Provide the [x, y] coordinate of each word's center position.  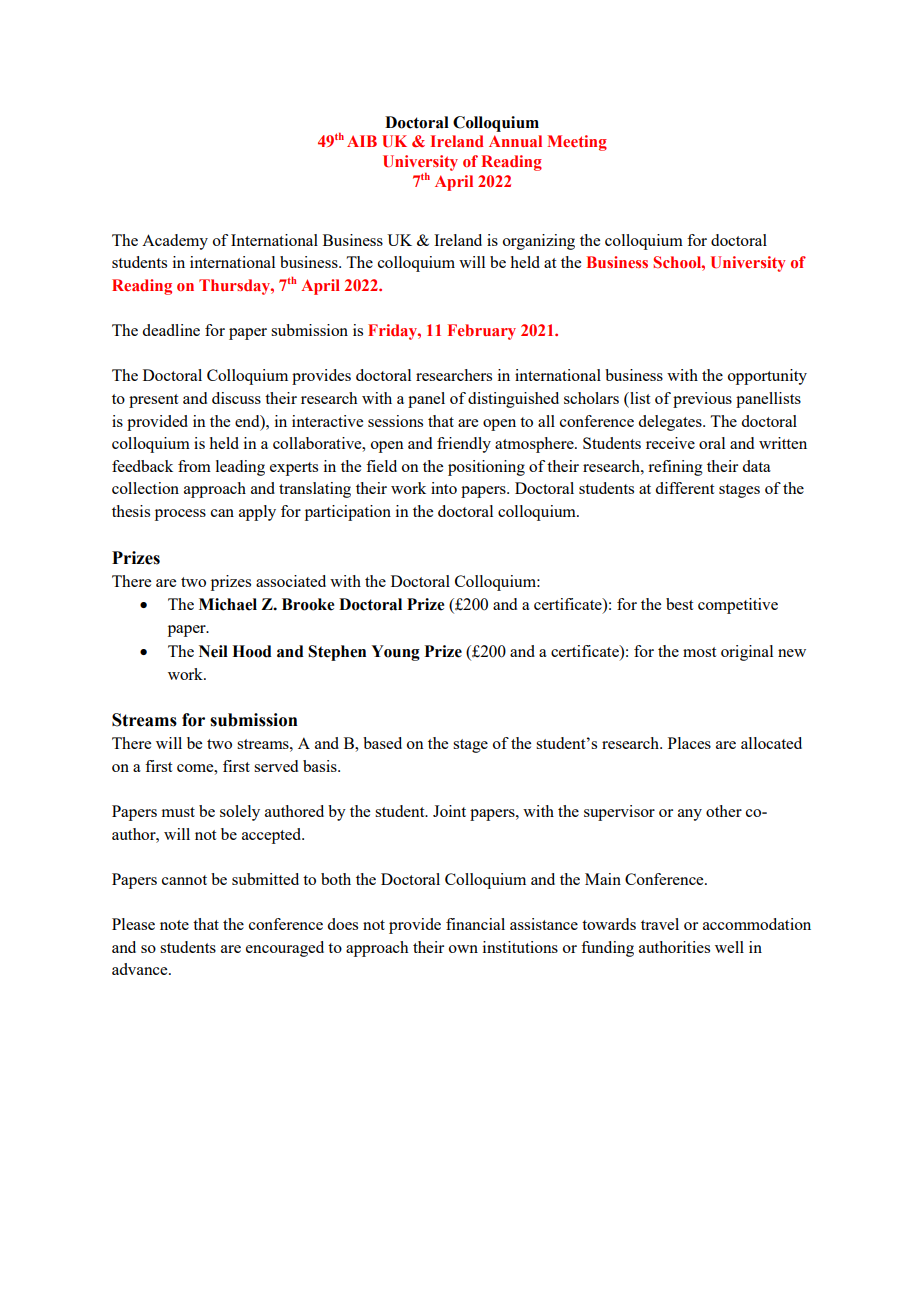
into [444, 488]
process [180, 515]
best [679, 604]
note [174, 925]
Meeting [577, 143]
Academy [175, 242]
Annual [515, 141]
